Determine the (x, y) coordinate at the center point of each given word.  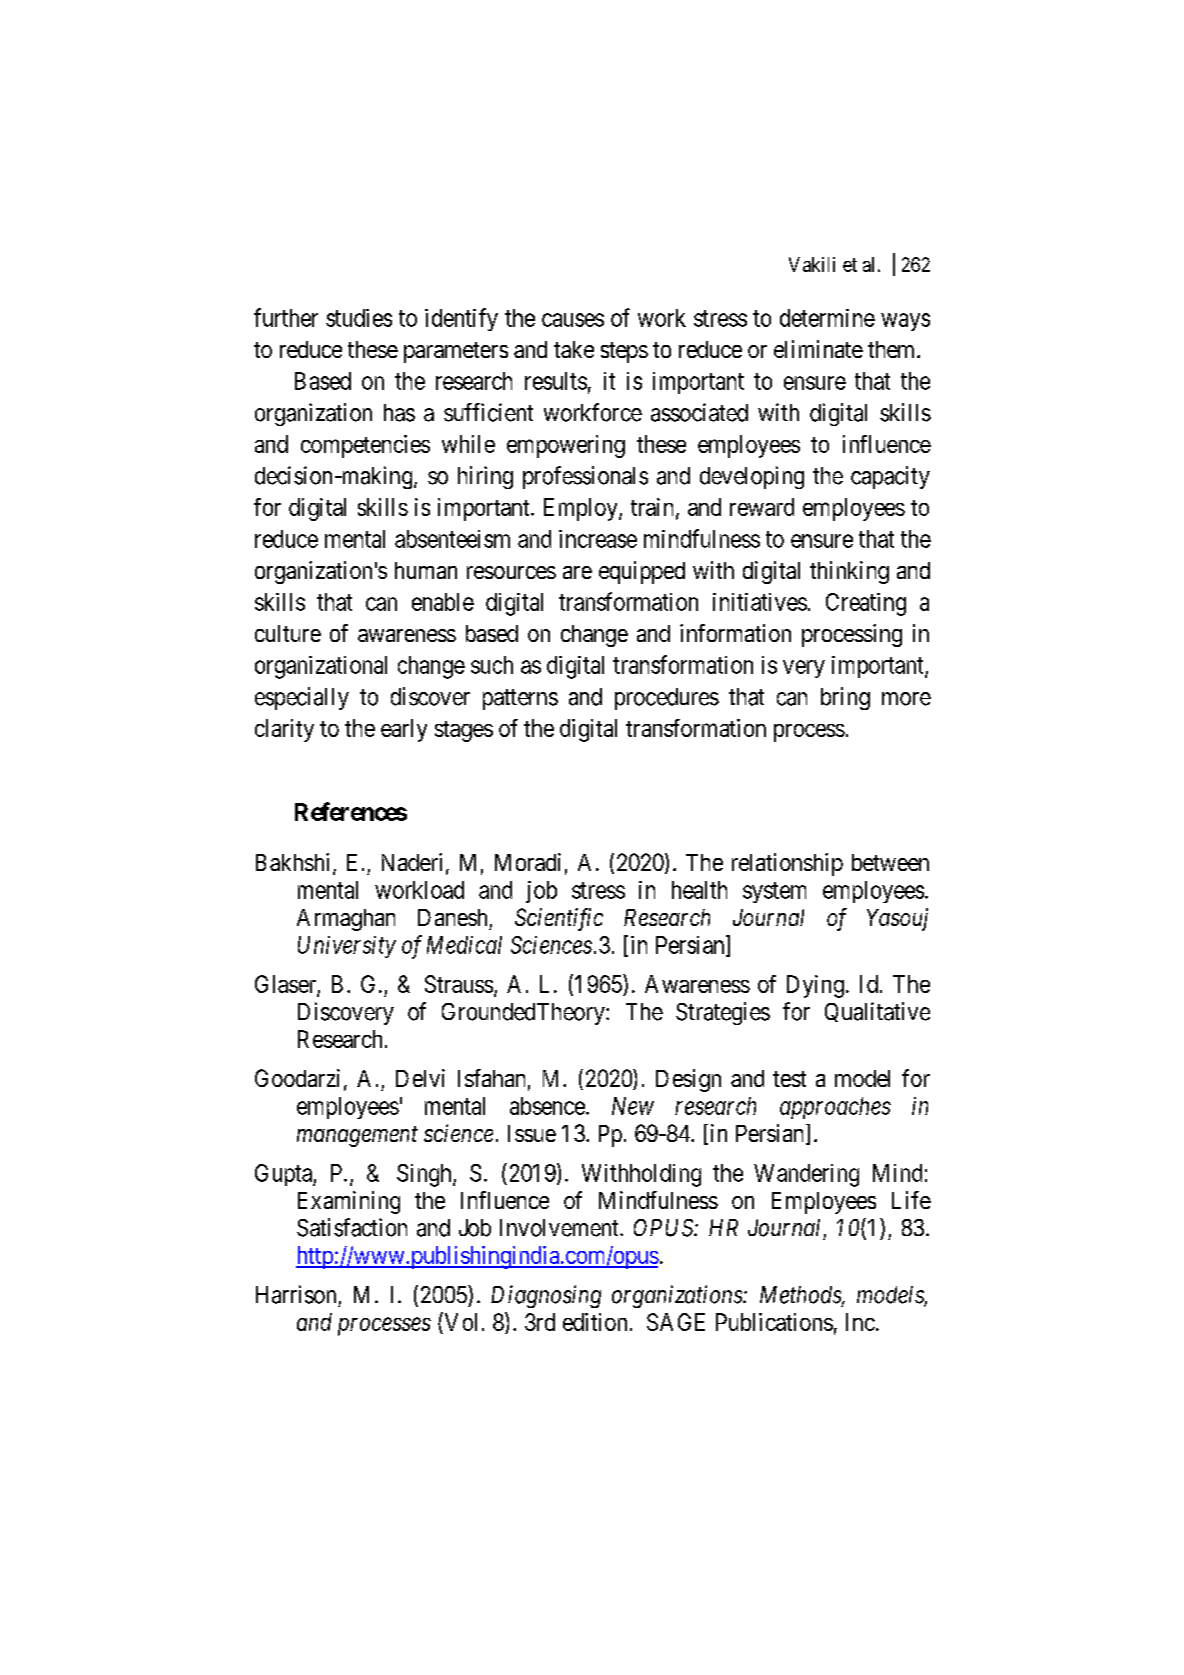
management (357, 1137)
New (633, 1106)
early (404, 730)
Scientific (559, 919)
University (347, 947)
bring (845, 698)
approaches (835, 1108)
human (426, 570)
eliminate (818, 349)
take (574, 349)
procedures (667, 699)
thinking (849, 572)
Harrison (296, 1294)
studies (359, 318)
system (774, 892)
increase (598, 539)
